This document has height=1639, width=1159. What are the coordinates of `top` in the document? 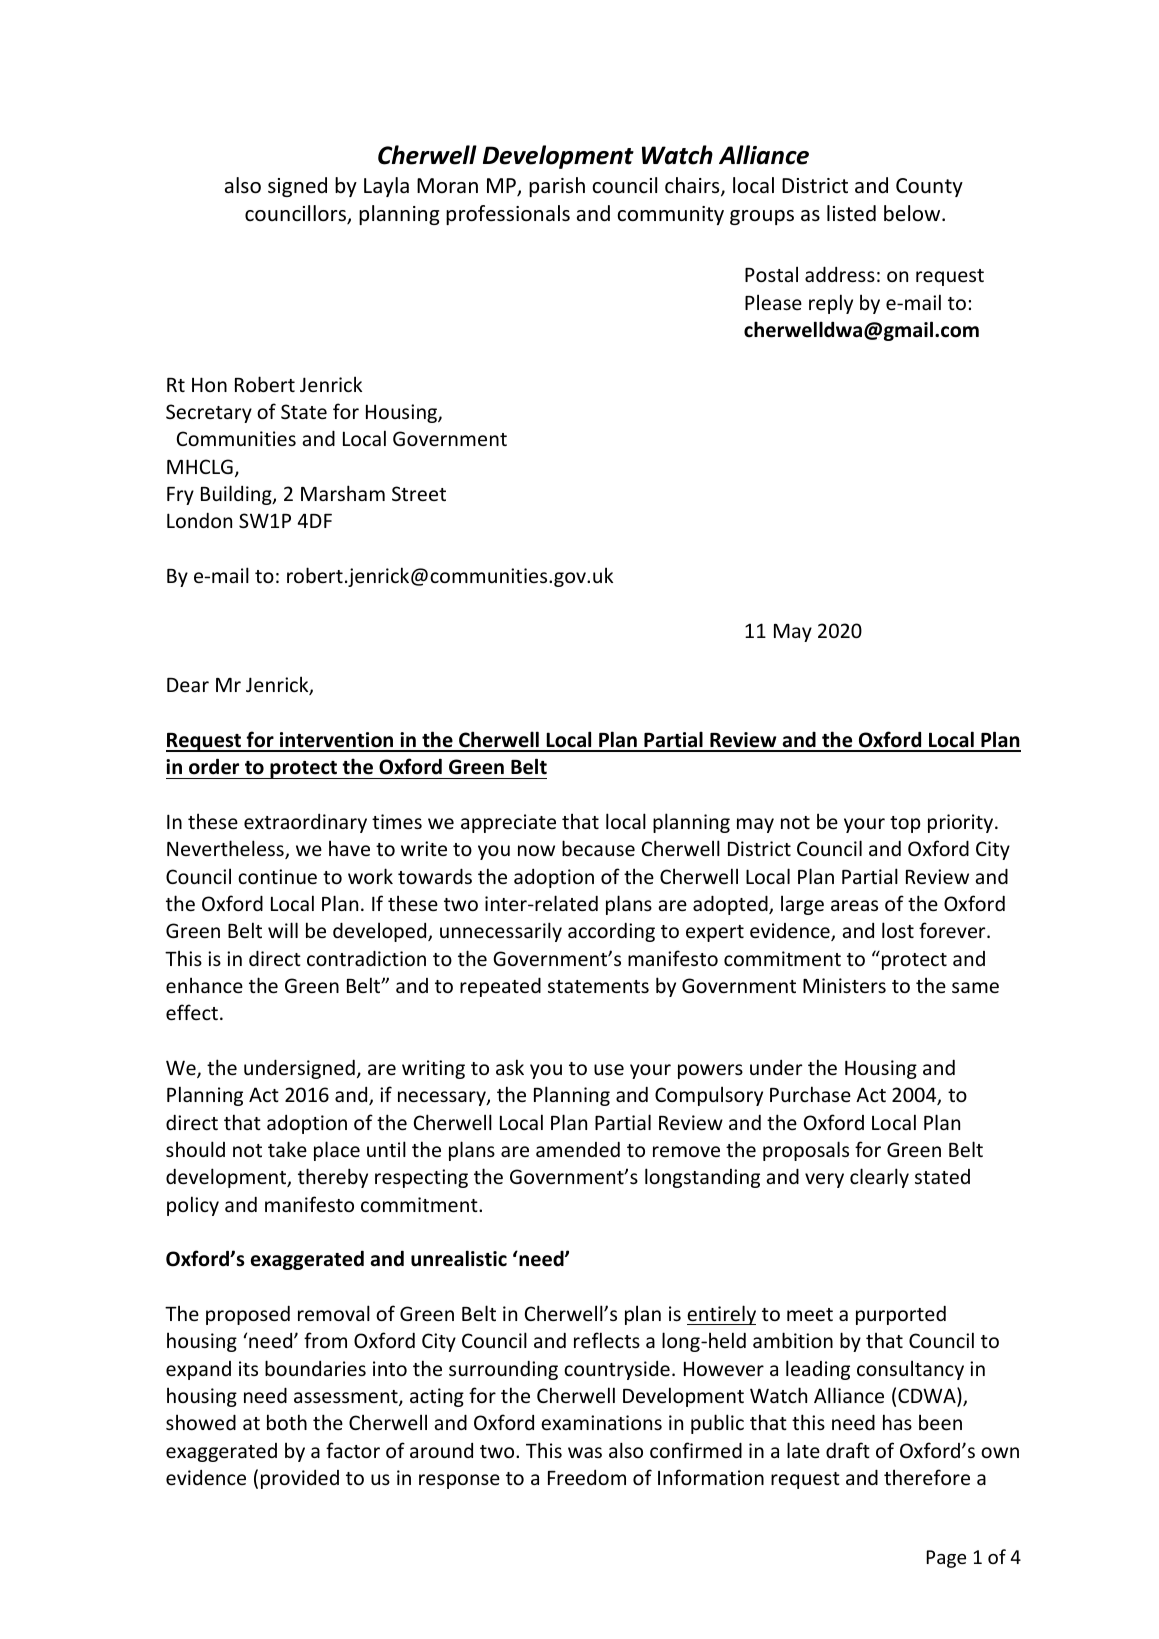 It's located at (905, 824).
